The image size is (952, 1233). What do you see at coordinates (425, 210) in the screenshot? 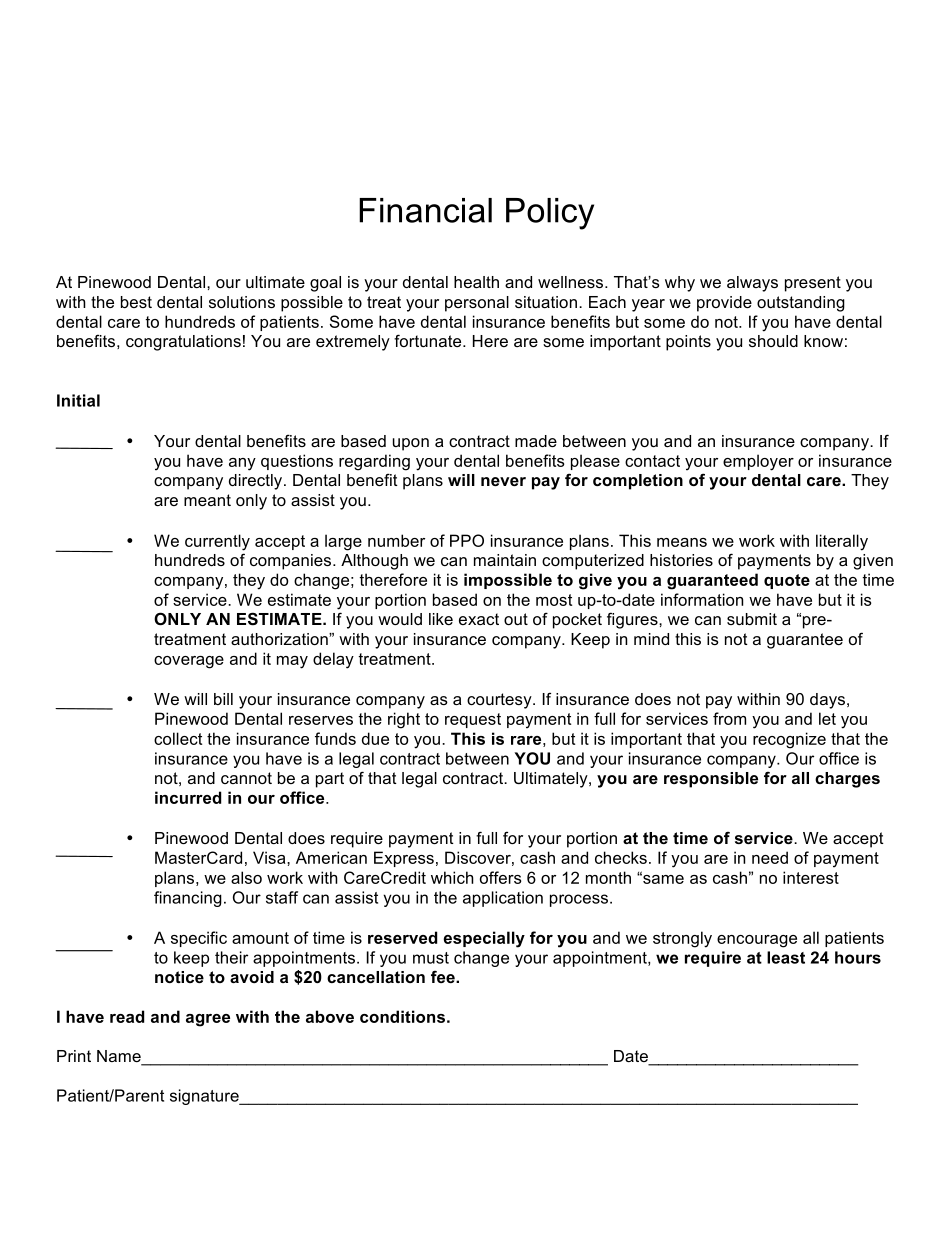
I see `Financial` at bounding box center [425, 210].
